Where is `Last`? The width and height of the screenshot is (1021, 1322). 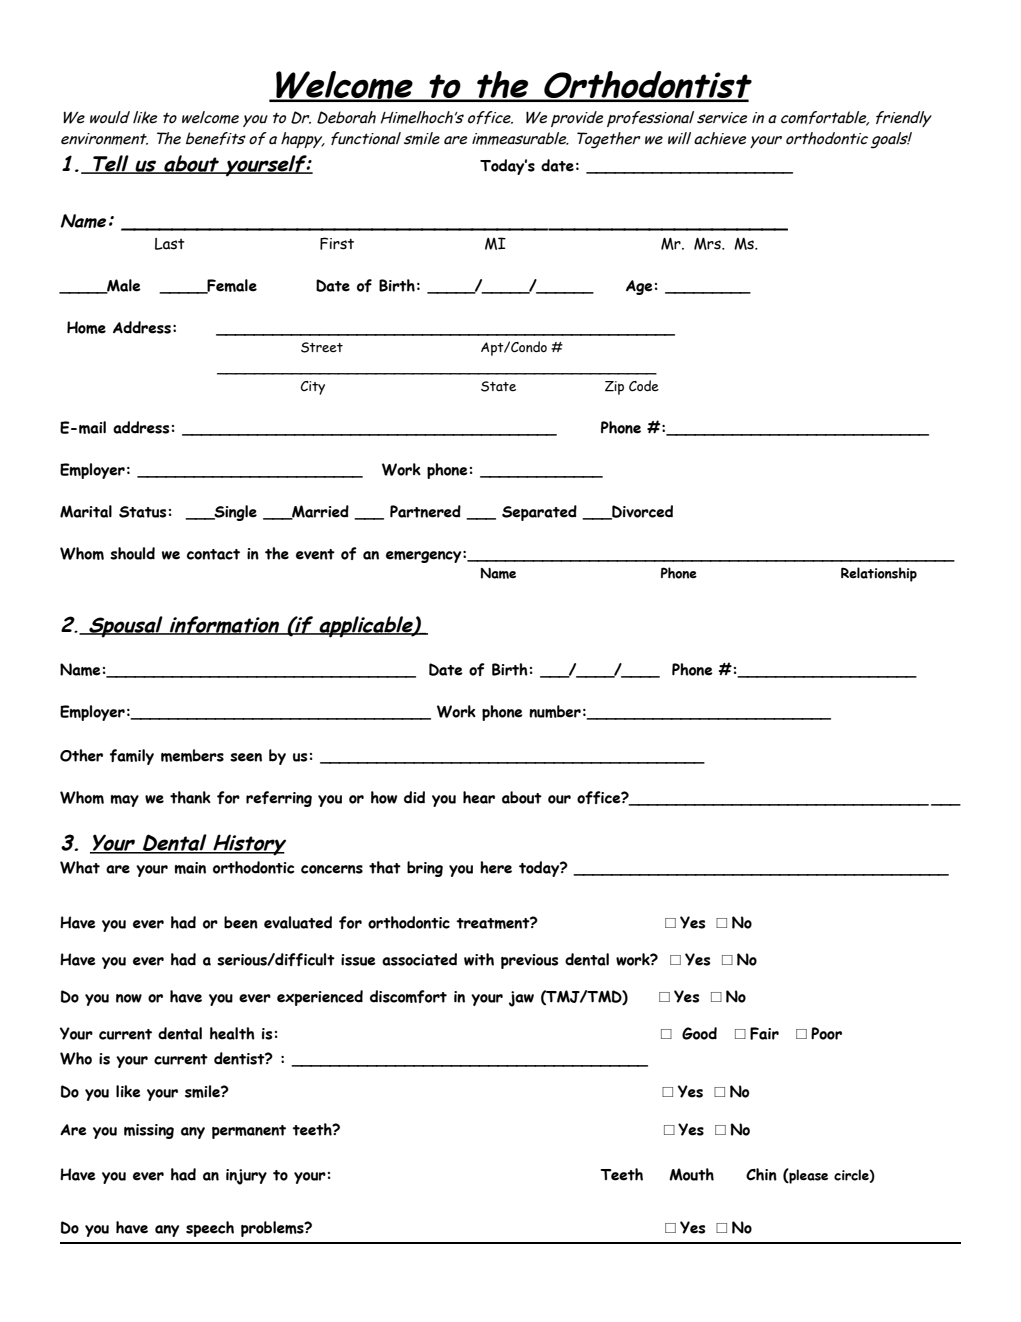
Last is located at coordinates (170, 244).
